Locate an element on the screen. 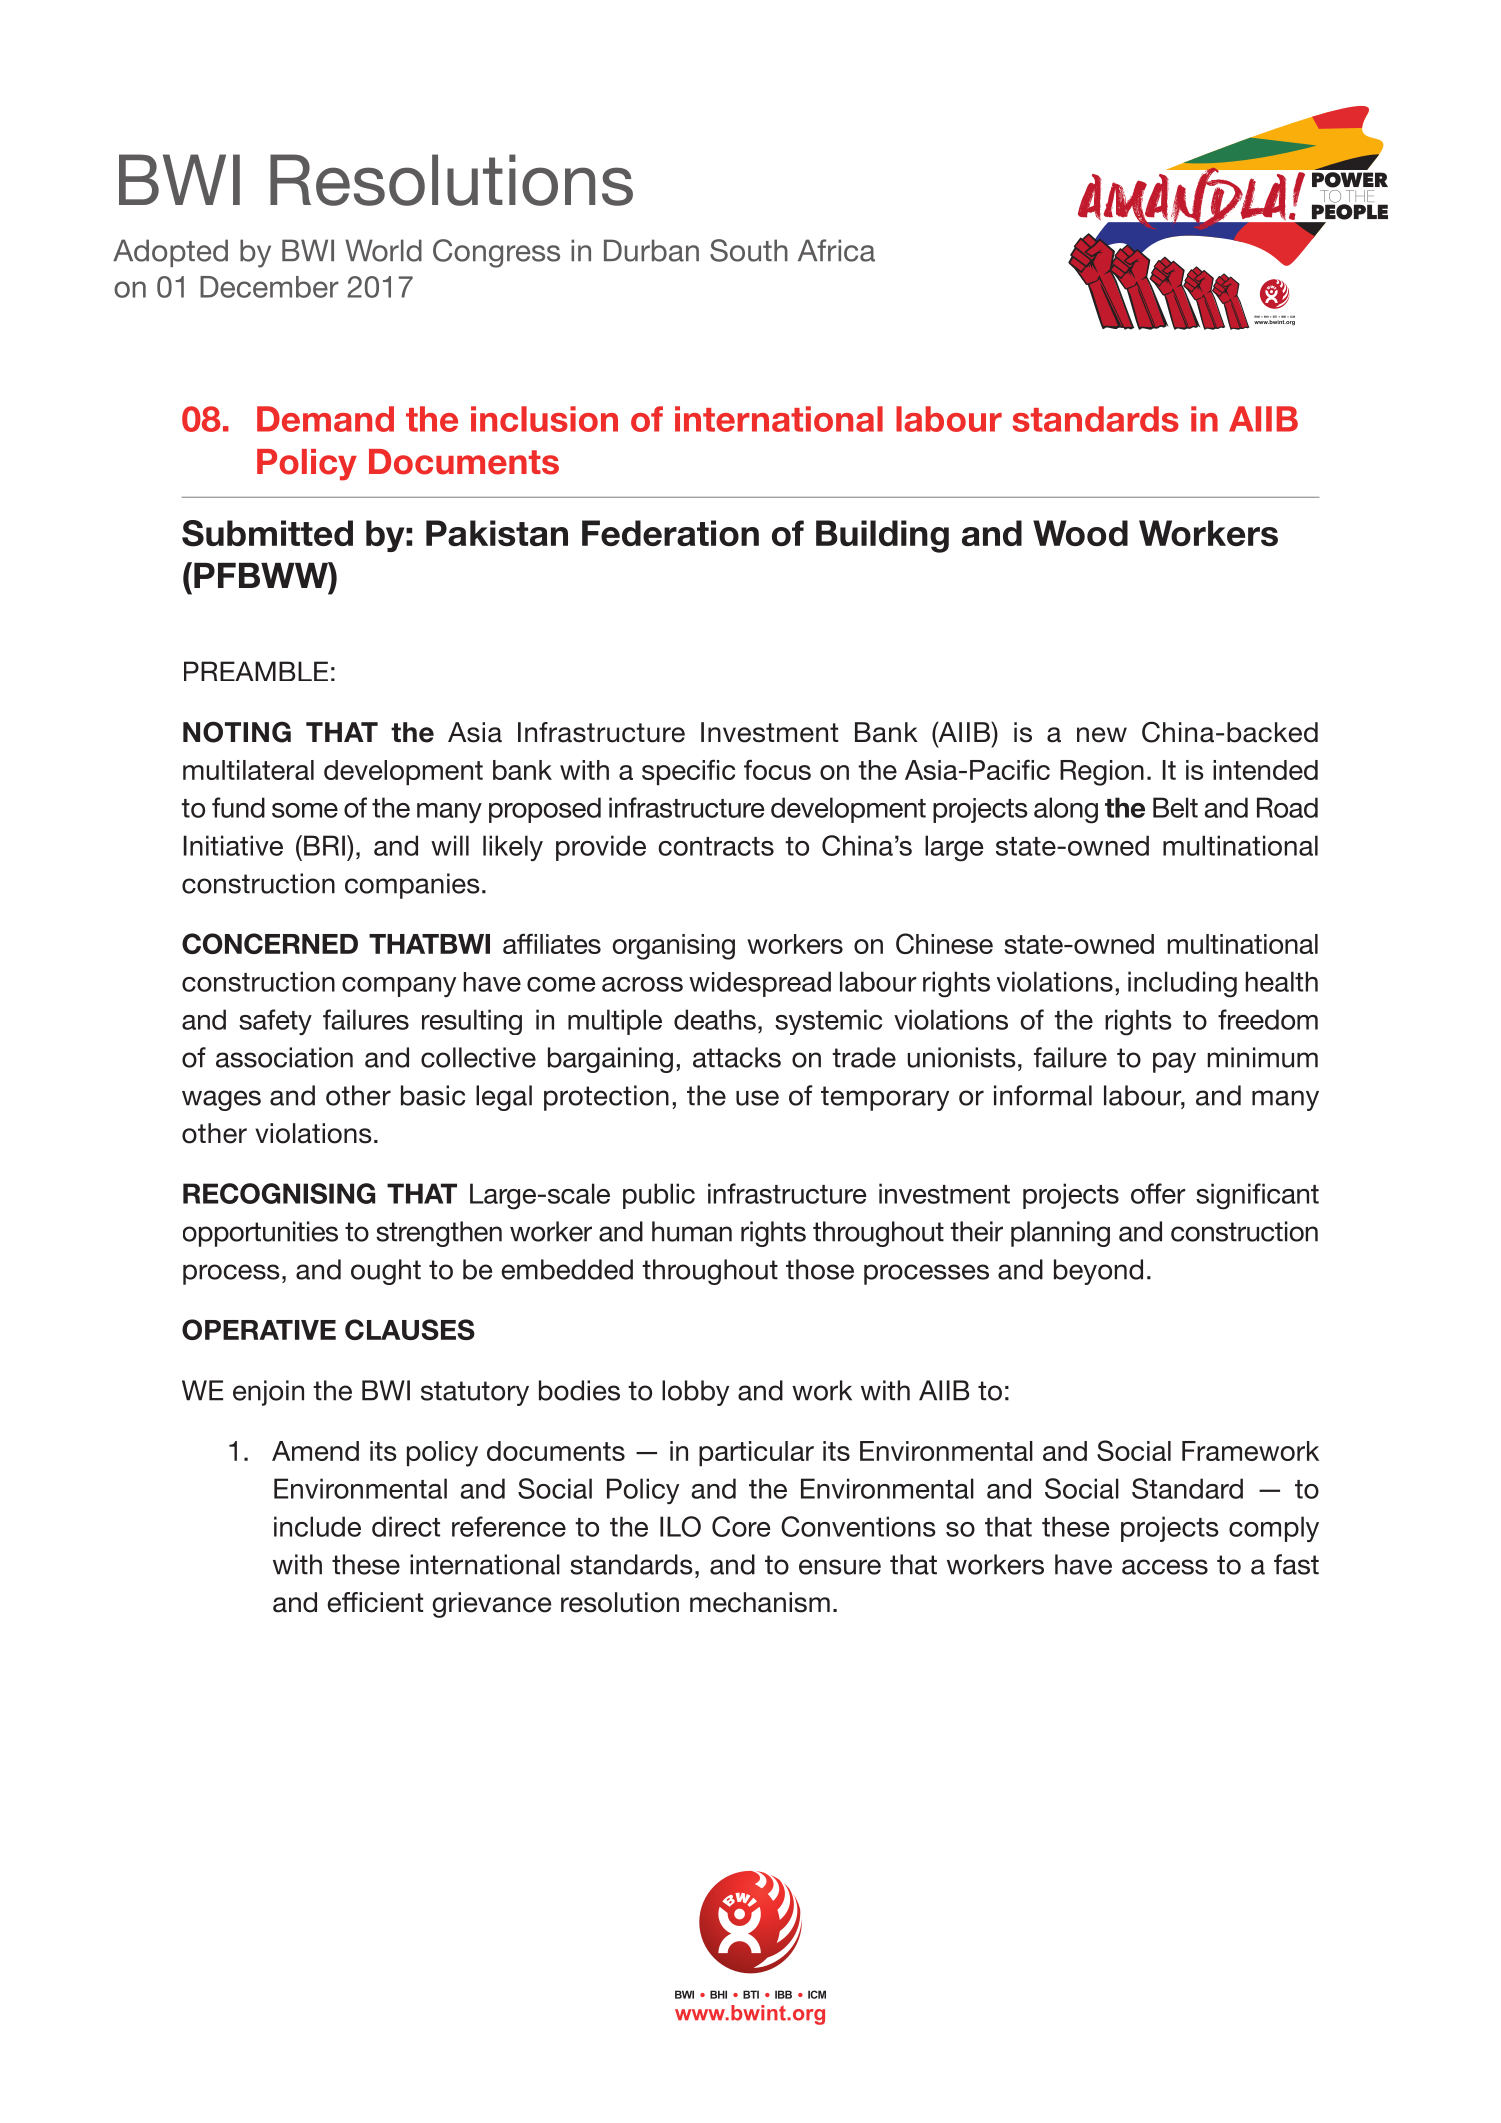 The height and width of the screenshot is (2123, 1501). beyond is located at coordinates (1098, 1272).
